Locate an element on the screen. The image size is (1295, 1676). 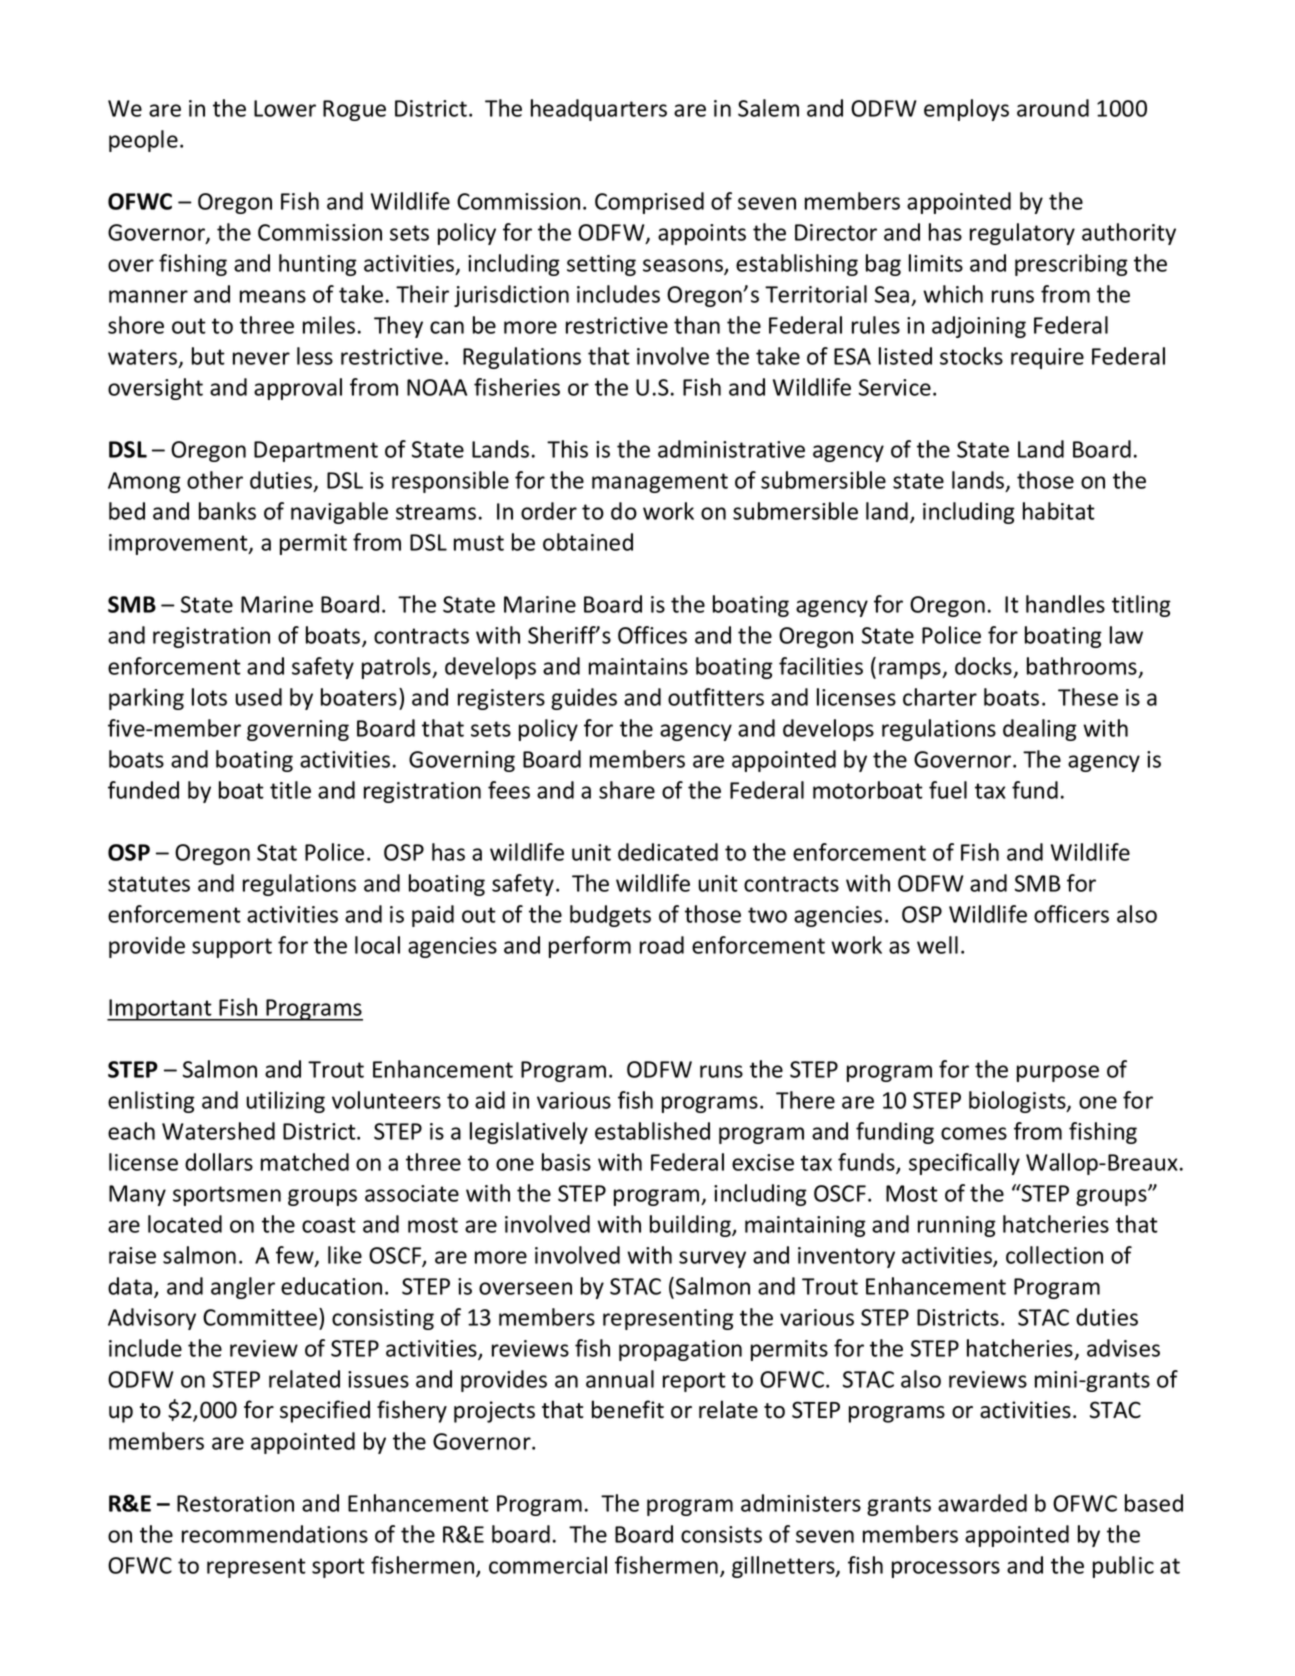
dedicated is located at coordinates (668, 852).
